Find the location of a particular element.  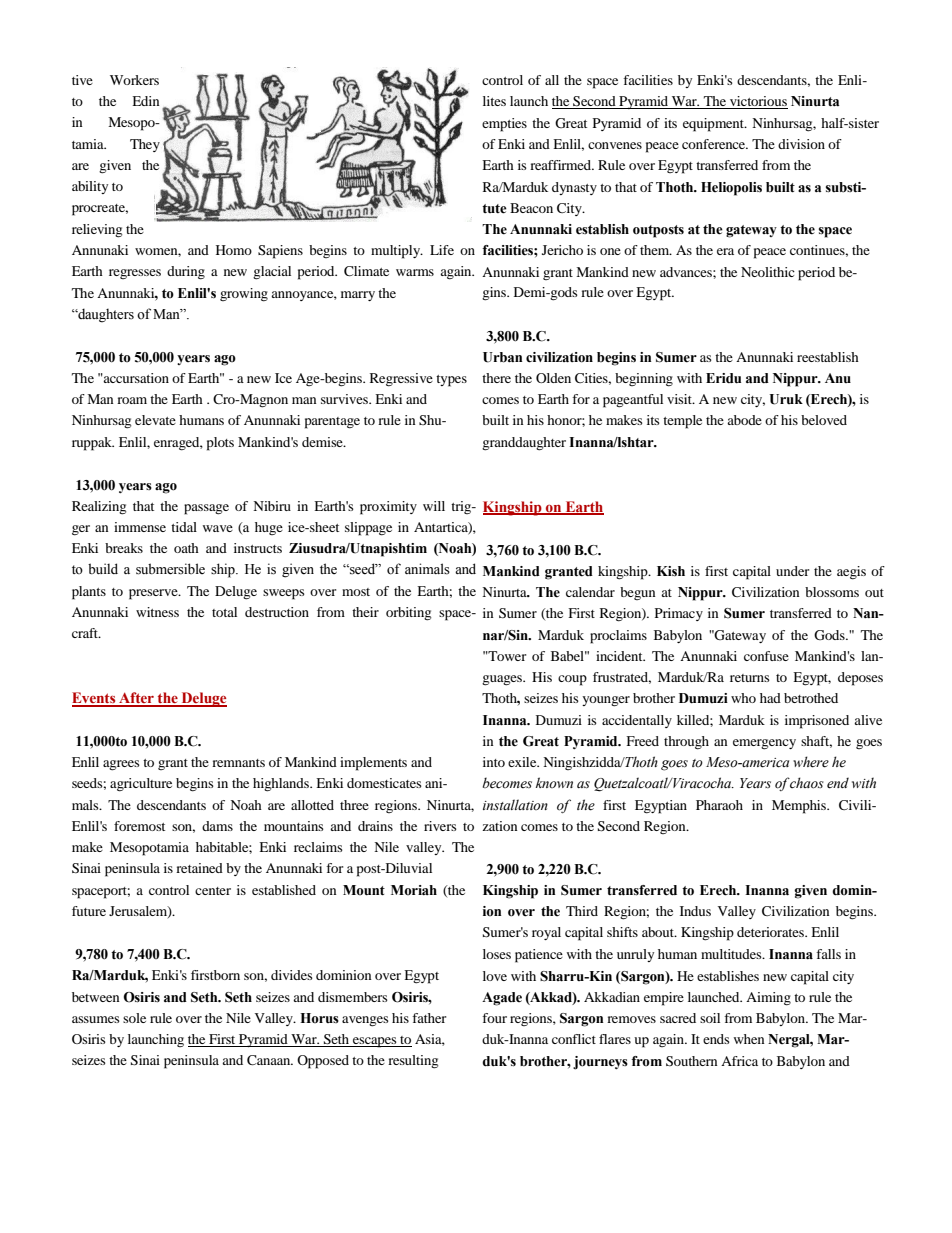

Memphis is located at coordinates (800, 807).
